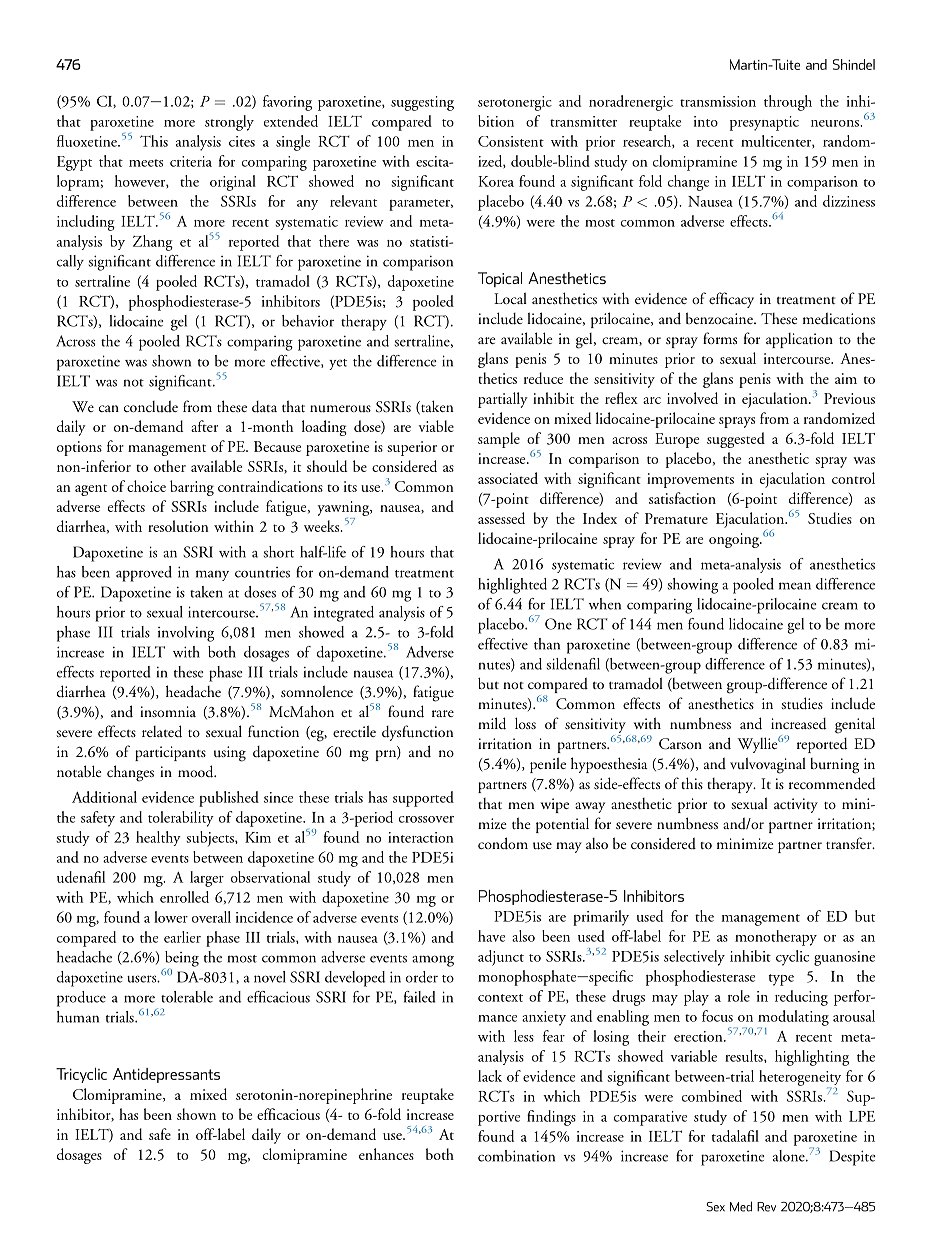  What do you see at coordinates (764, 123) in the page?
I see `presynaptic` at bounding box center [764, 123].
